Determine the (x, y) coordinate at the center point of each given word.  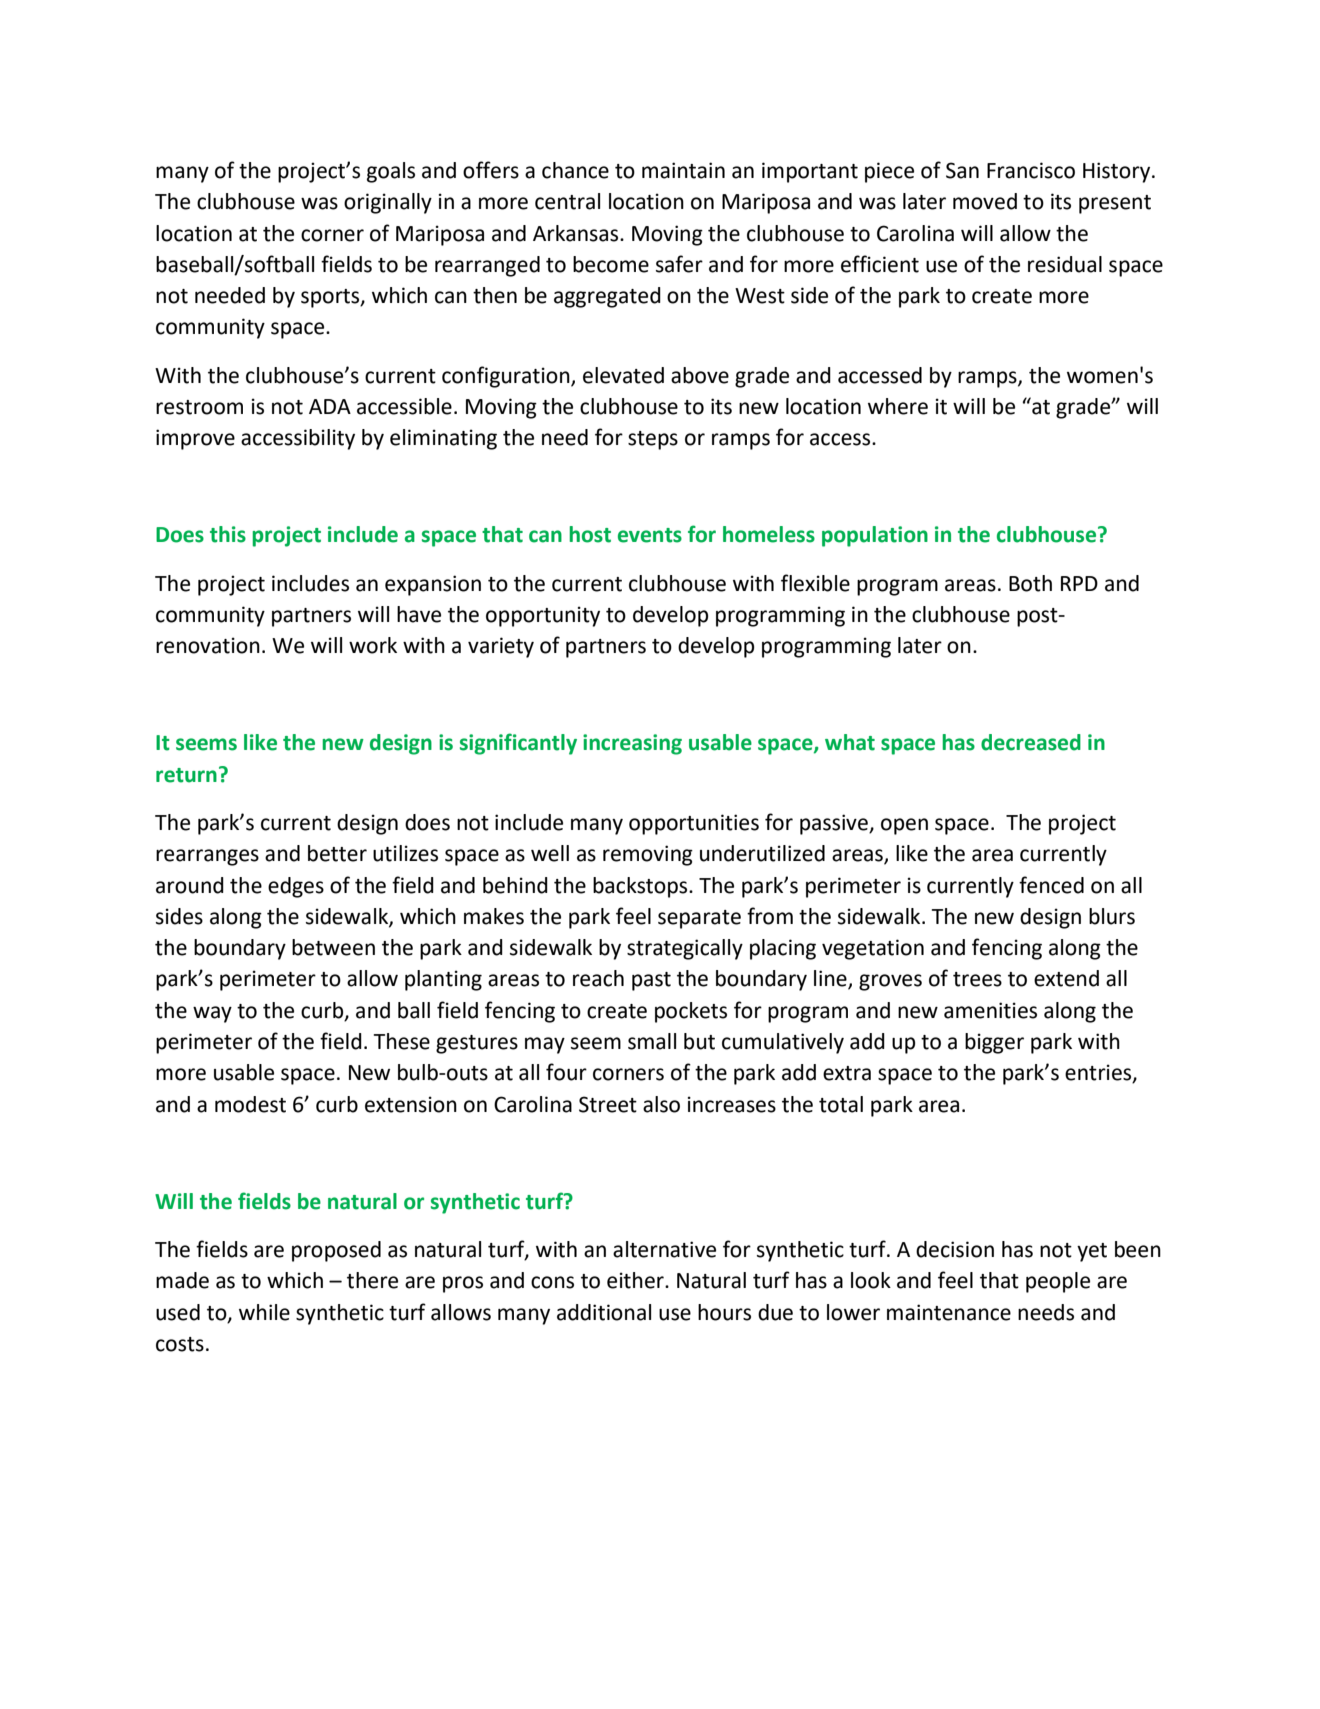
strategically (685, 949)
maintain (683, 170)
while (264, 1312)
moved (985, 201)
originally (388, 203)
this (228, 534)
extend (1066, 978)
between (333, 947)
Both (1030, 583)
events (650, 535)
